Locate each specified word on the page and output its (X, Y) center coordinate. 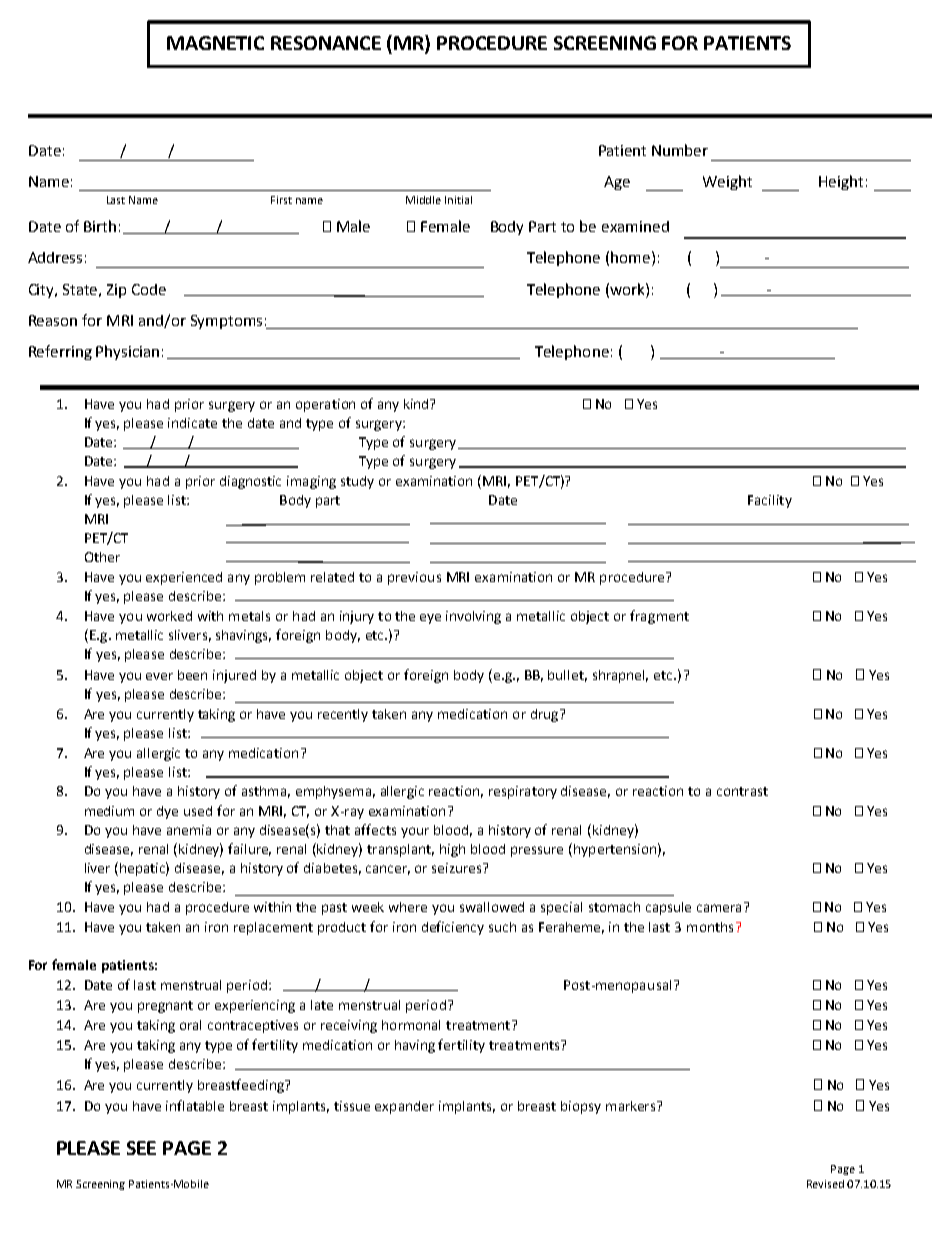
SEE (141, 1148)
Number (680, 150)
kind (418, 404)
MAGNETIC (215, 43)
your (415, 832)
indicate (192, 423)
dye (167, 812)
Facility (770, 501)
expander (404, 1107)
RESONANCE (326, 43)
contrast (742, 791)
